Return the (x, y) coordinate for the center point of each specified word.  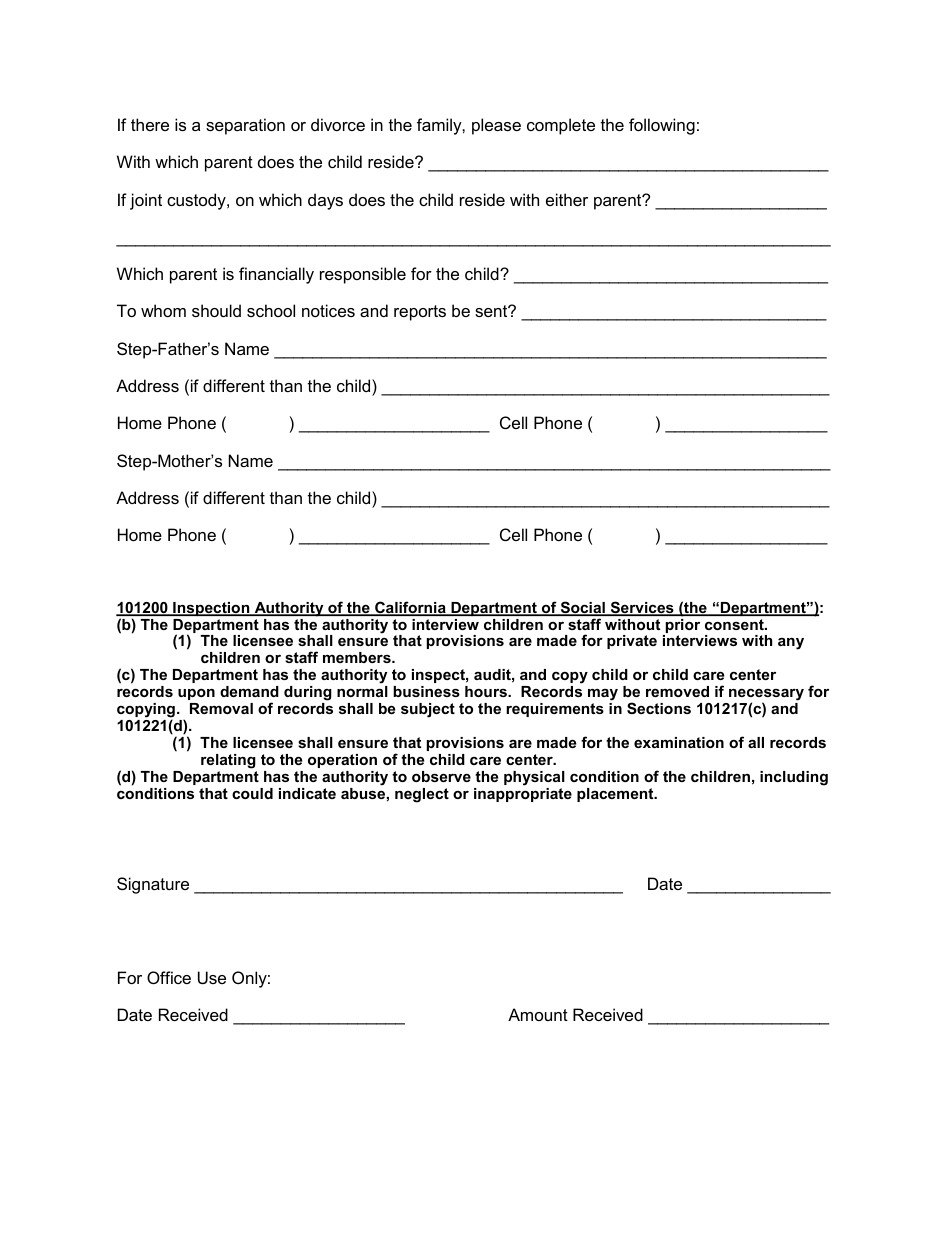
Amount (538, 1014)
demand (249, 691)
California (410, 608)
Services (642, 608)
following (662, 126)
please (496, 126)
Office (169, 977)
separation (245, 126)
